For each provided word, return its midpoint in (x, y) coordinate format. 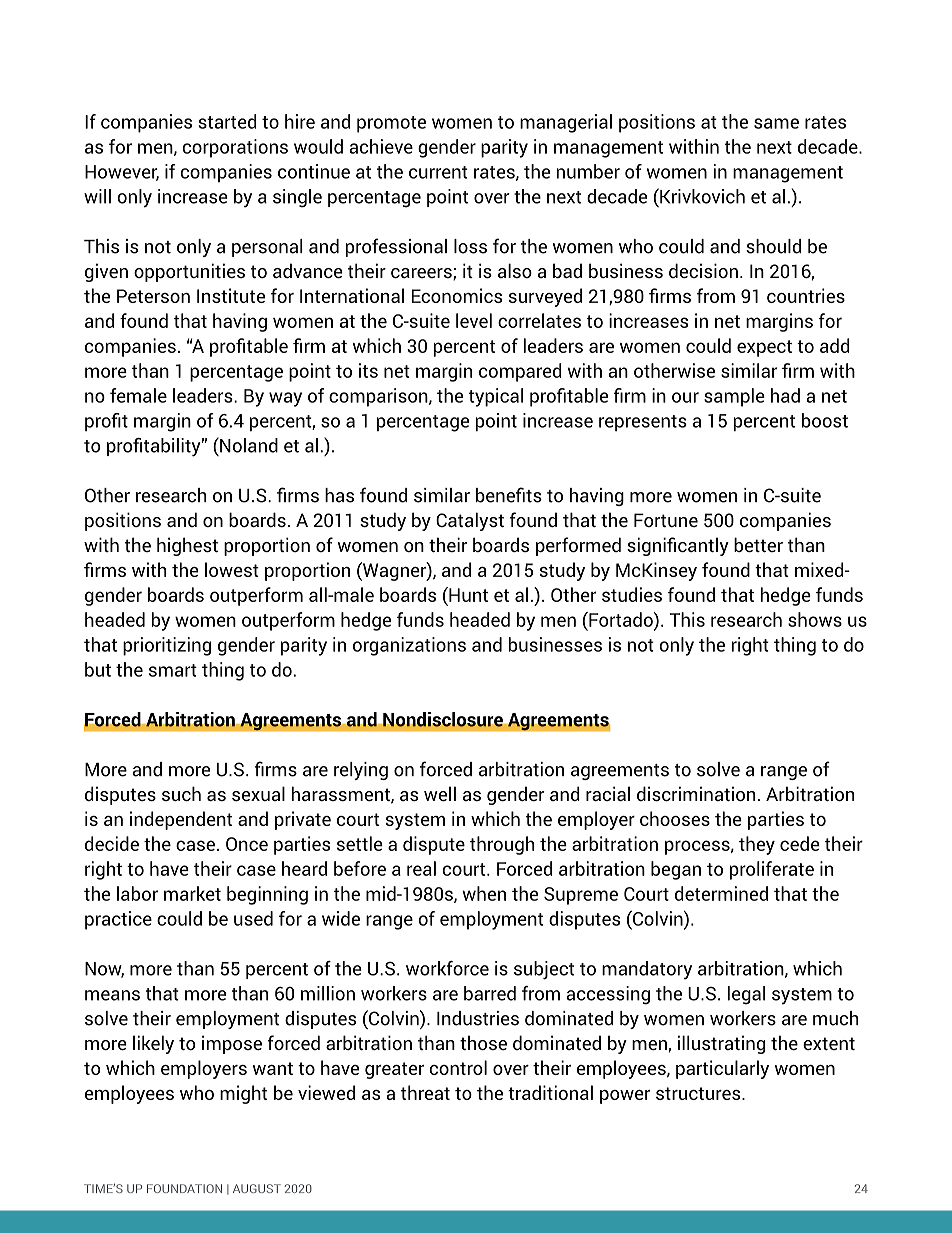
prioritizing (167, 646)
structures (699, 1093)
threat (425, 1092)
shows (815, 619)
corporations (235, 148)
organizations (409, 646)
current (438, 172)
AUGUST (257, 1188)
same (776, 123)
